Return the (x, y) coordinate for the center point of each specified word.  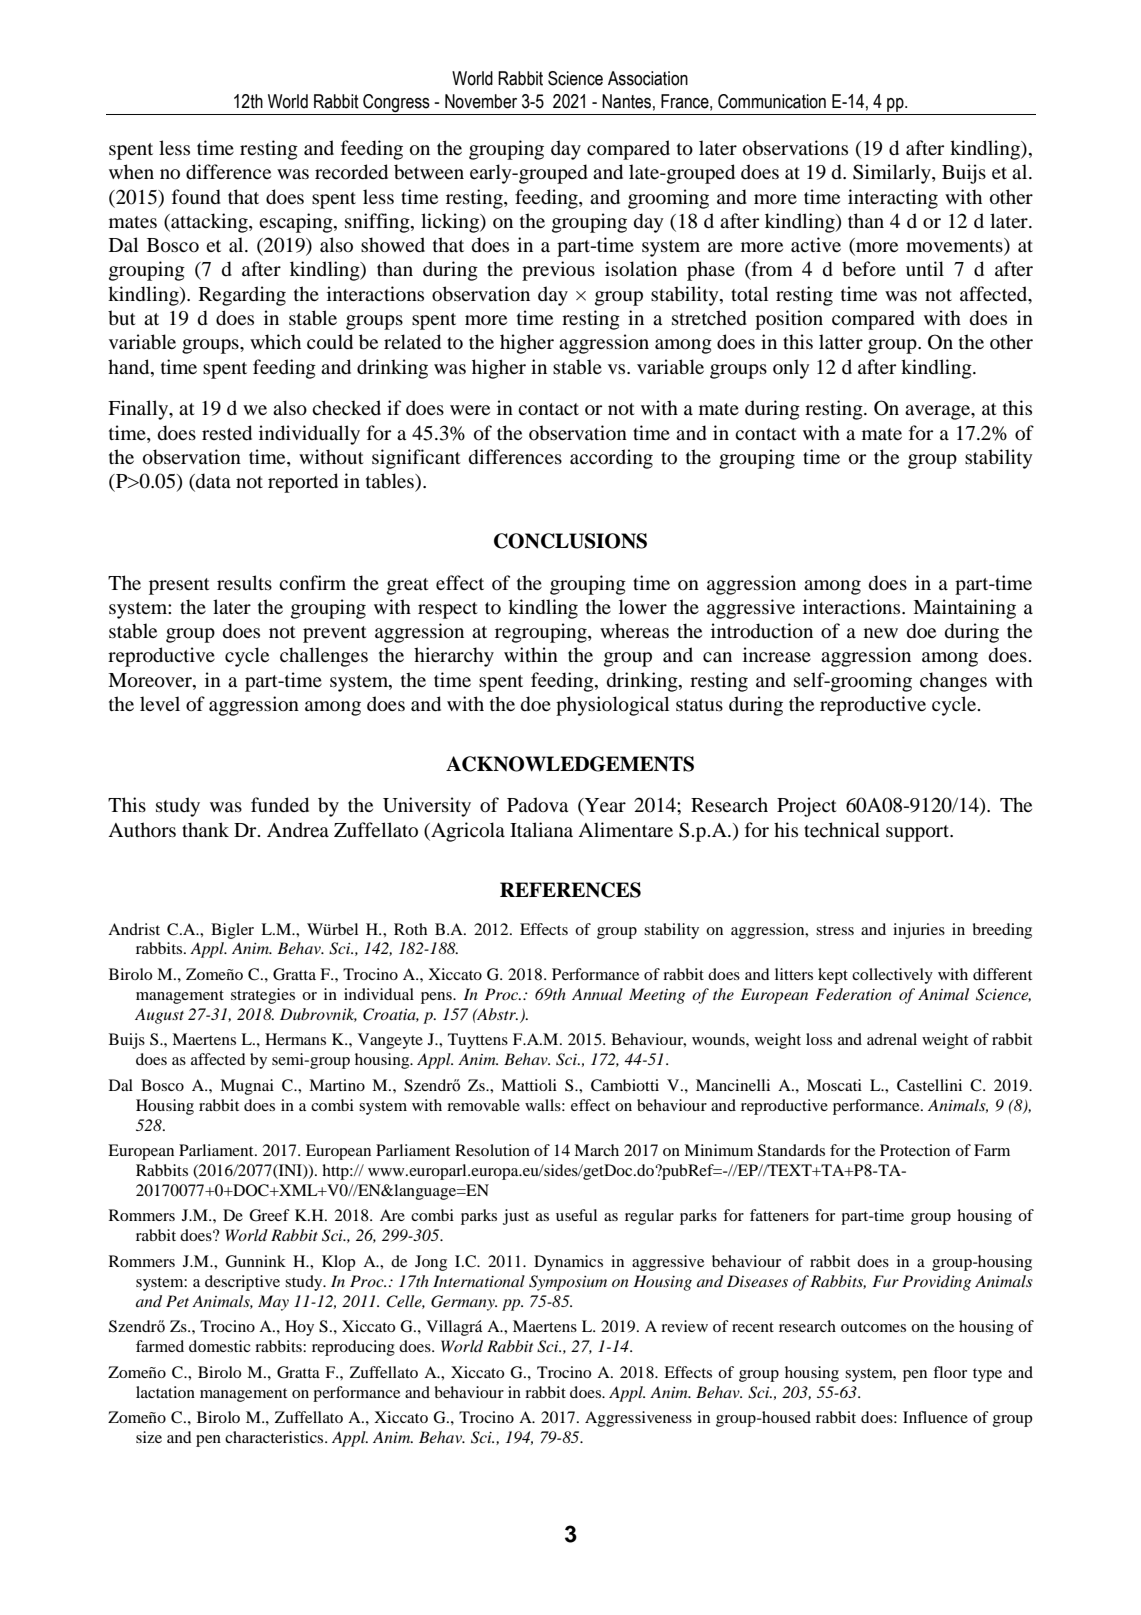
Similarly (893, 174)
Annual (597, 994)
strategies (263, 996)
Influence (935, 1417)
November (481, 101)
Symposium (568, 1283)
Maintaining (964, 609)
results (244, 582)
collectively (892, 976)
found (196, 197)
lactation (165, 1392)
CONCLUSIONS (570, 541)
